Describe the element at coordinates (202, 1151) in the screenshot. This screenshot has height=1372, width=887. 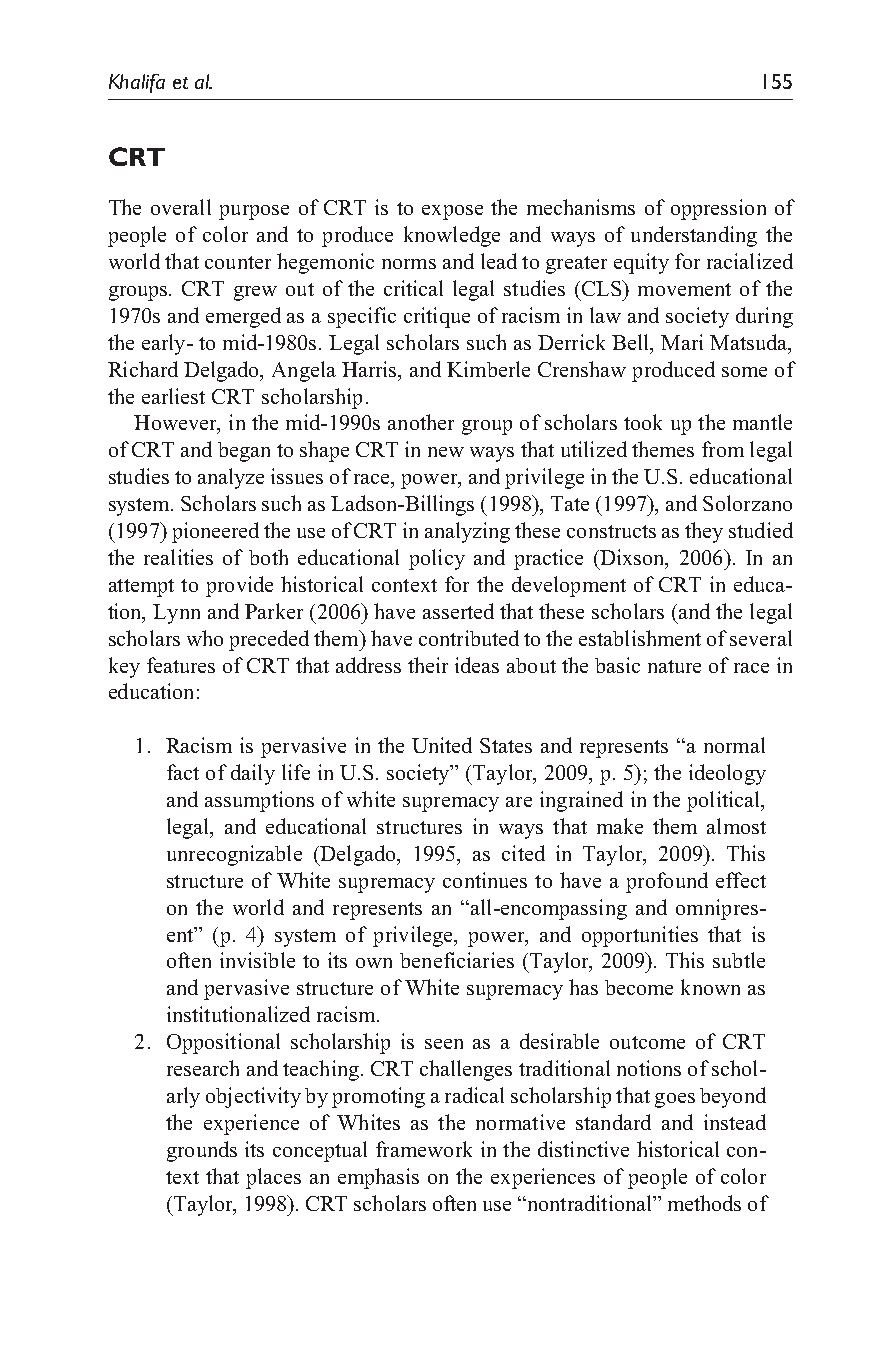
I see `grounds` at that location.
